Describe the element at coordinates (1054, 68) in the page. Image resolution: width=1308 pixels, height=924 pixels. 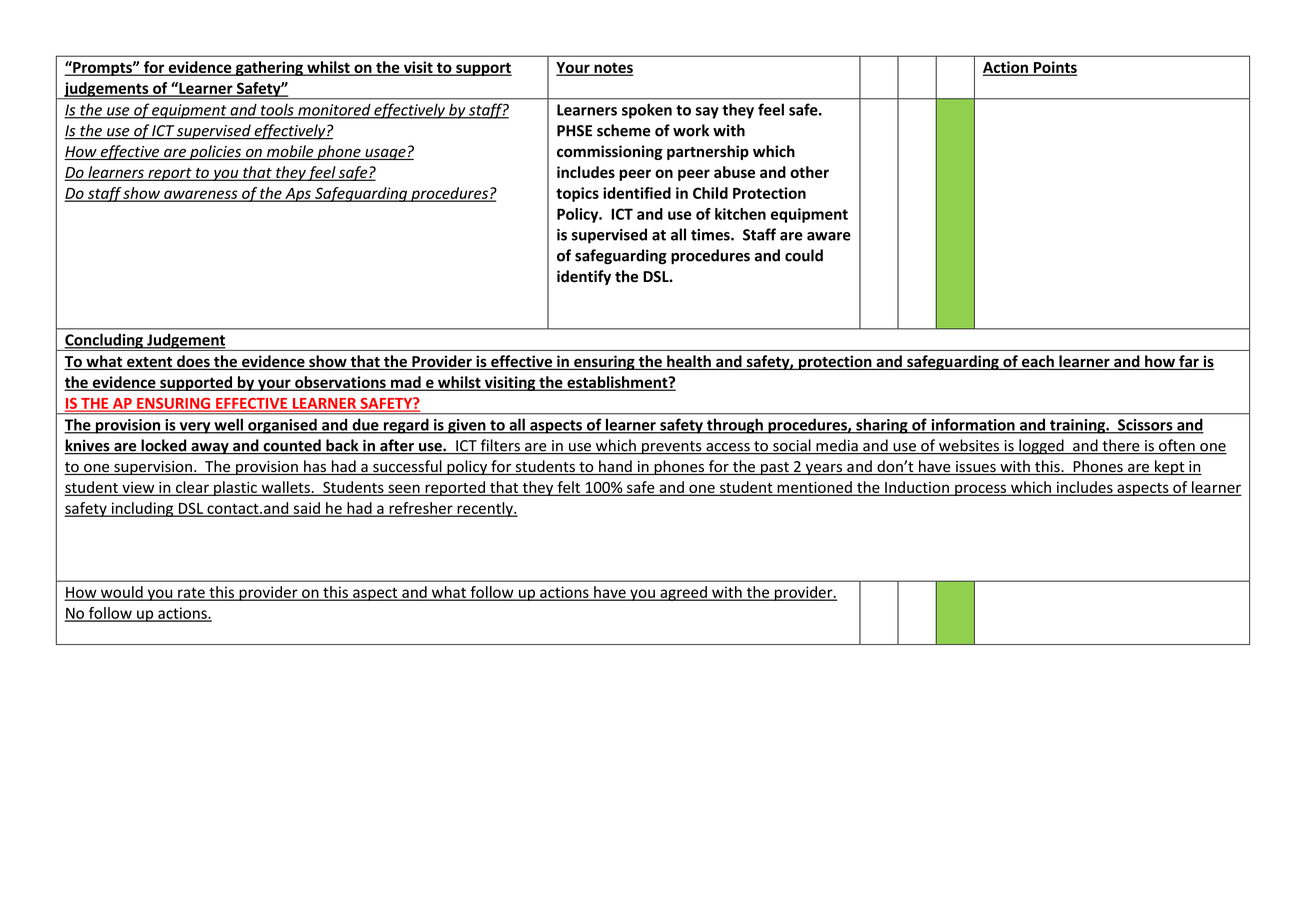
I see `Points` at that location.
